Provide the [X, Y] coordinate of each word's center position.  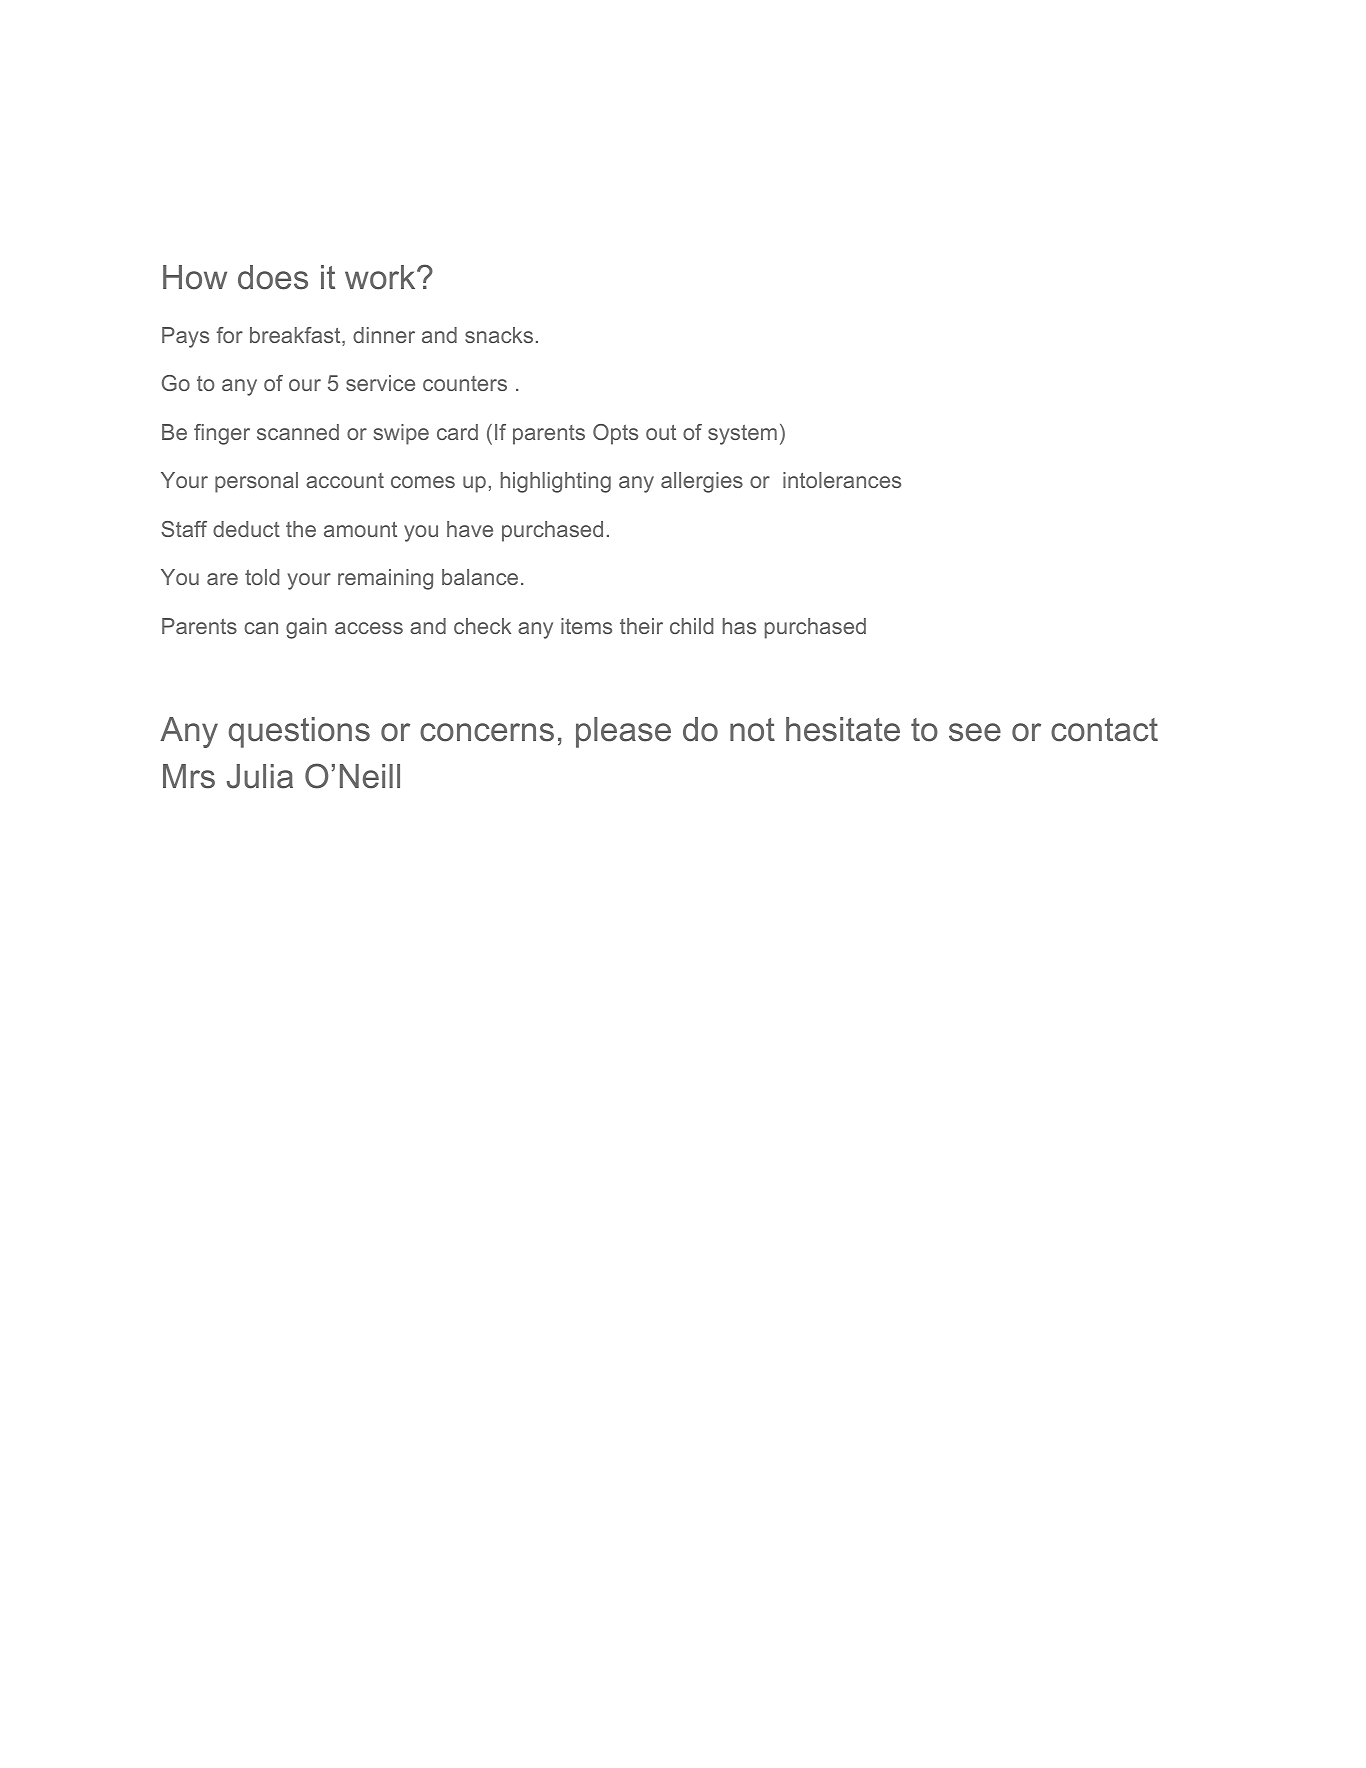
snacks [499, 335]
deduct [246, 529]
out [661, 432]
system [742, 435]
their [641, 626]
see [975, 732]
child [691, 626]
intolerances [842, 480]
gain [306, 628]
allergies [702, 482]
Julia [260, 776]
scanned [298, 432]
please [623, 732]
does [273, 277]
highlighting [556, 482]
